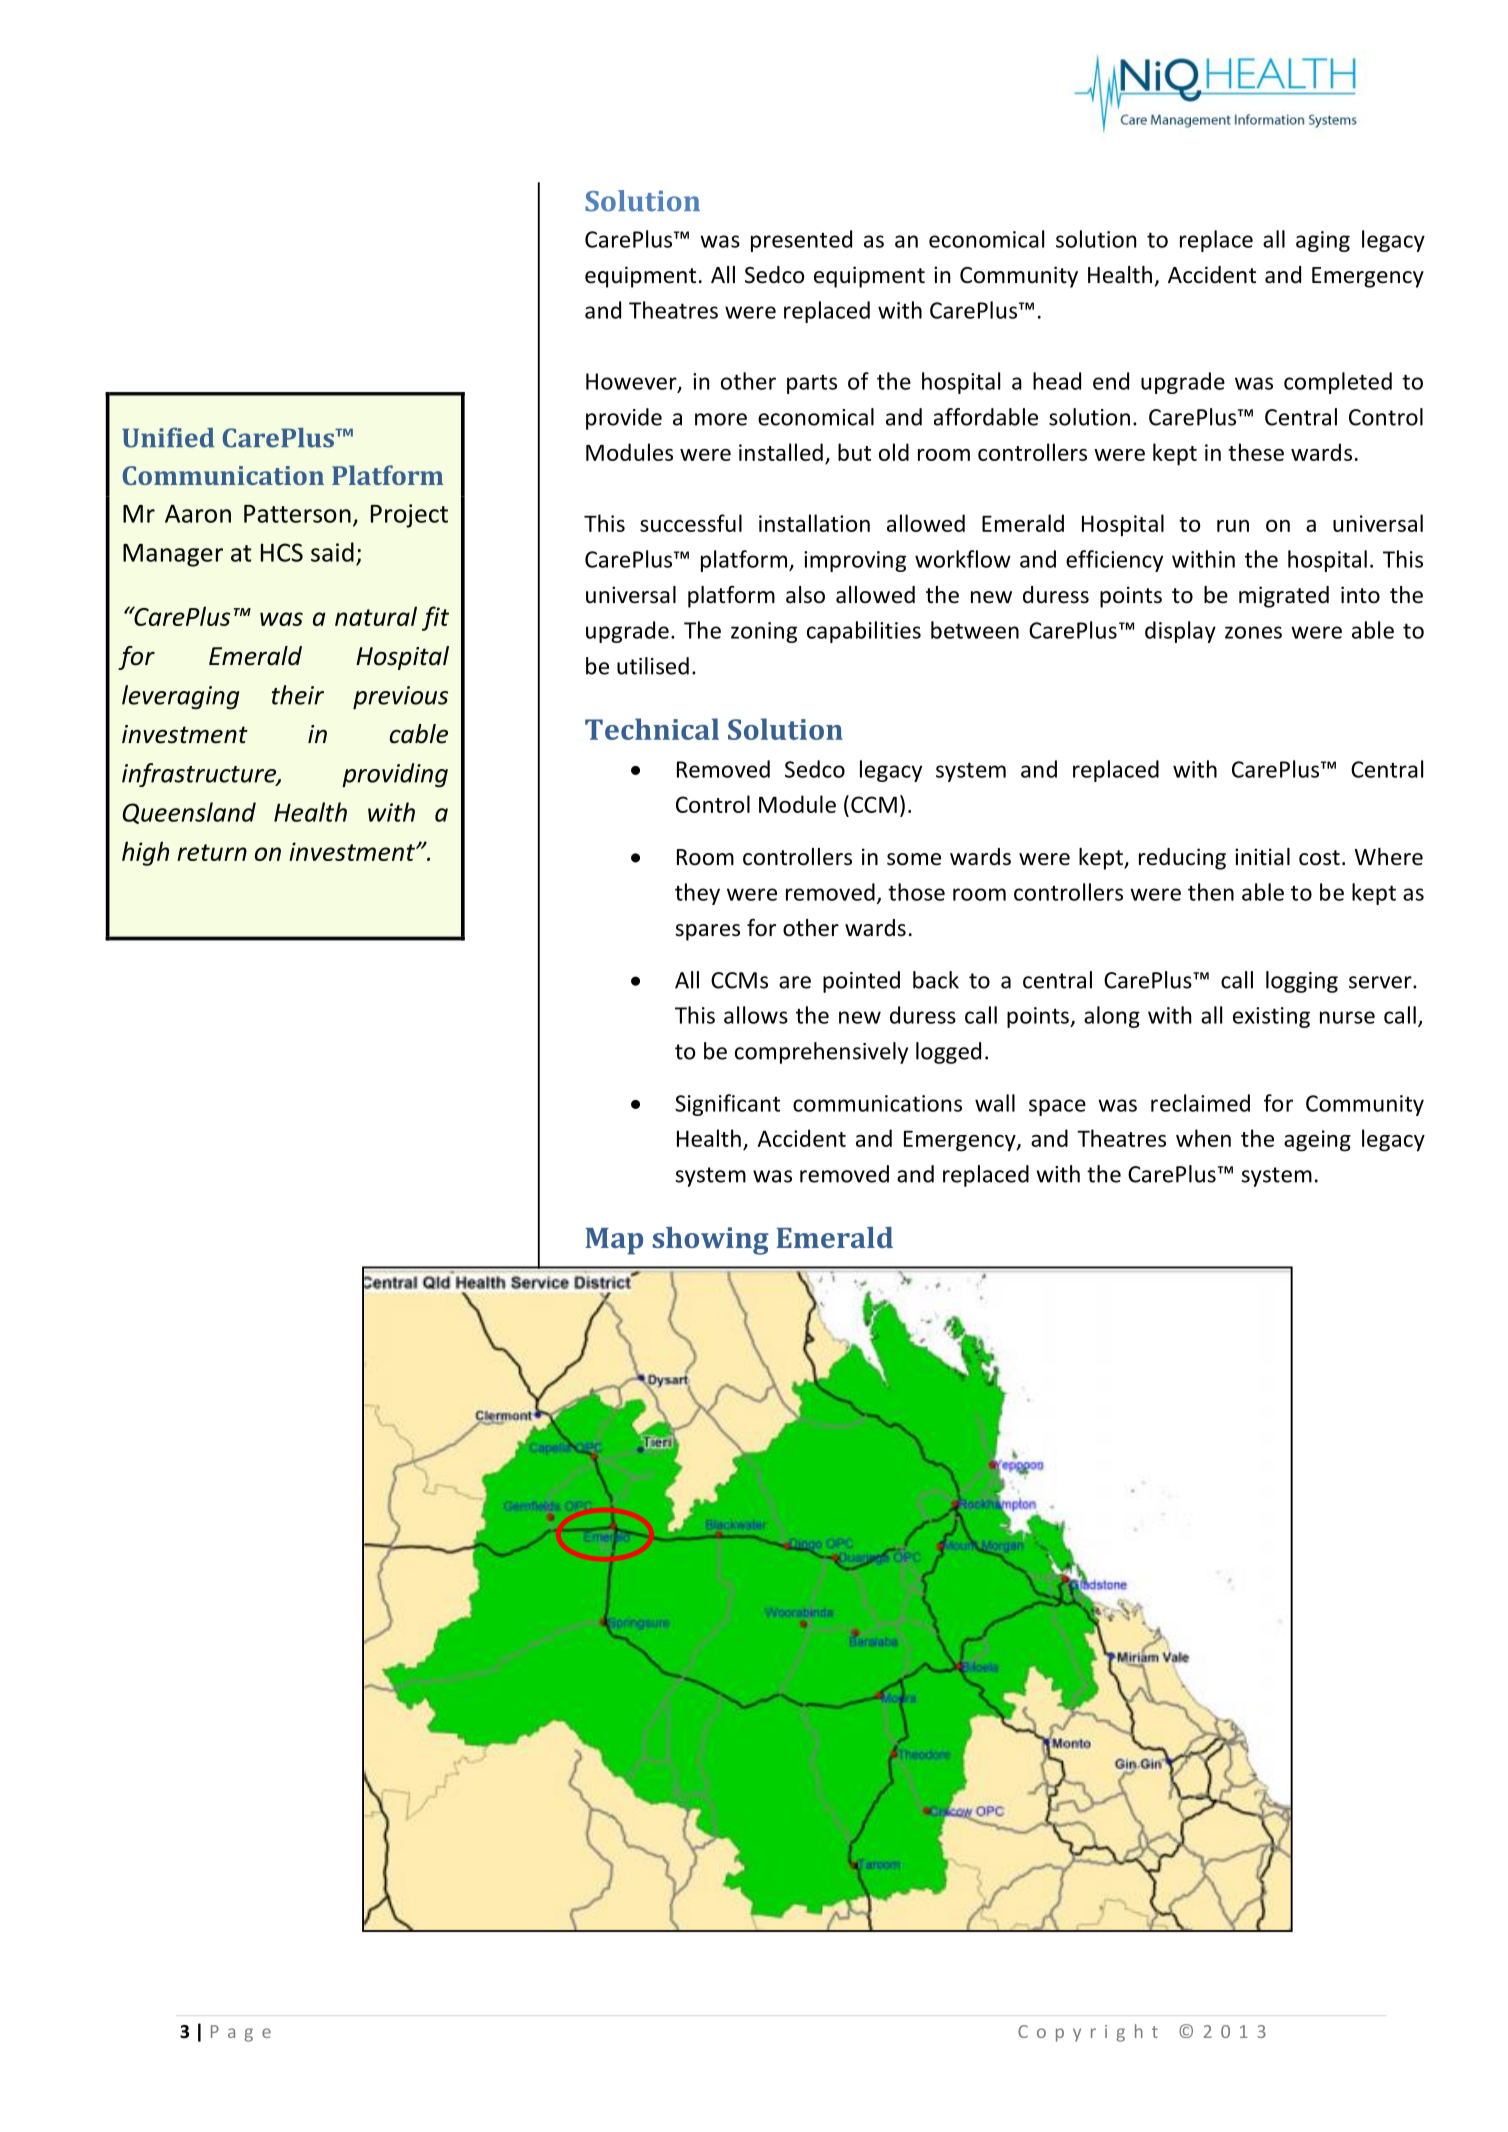 The height and width of the screenshot is (2132, 1508). I want to click on run, so click(1233, 526).
